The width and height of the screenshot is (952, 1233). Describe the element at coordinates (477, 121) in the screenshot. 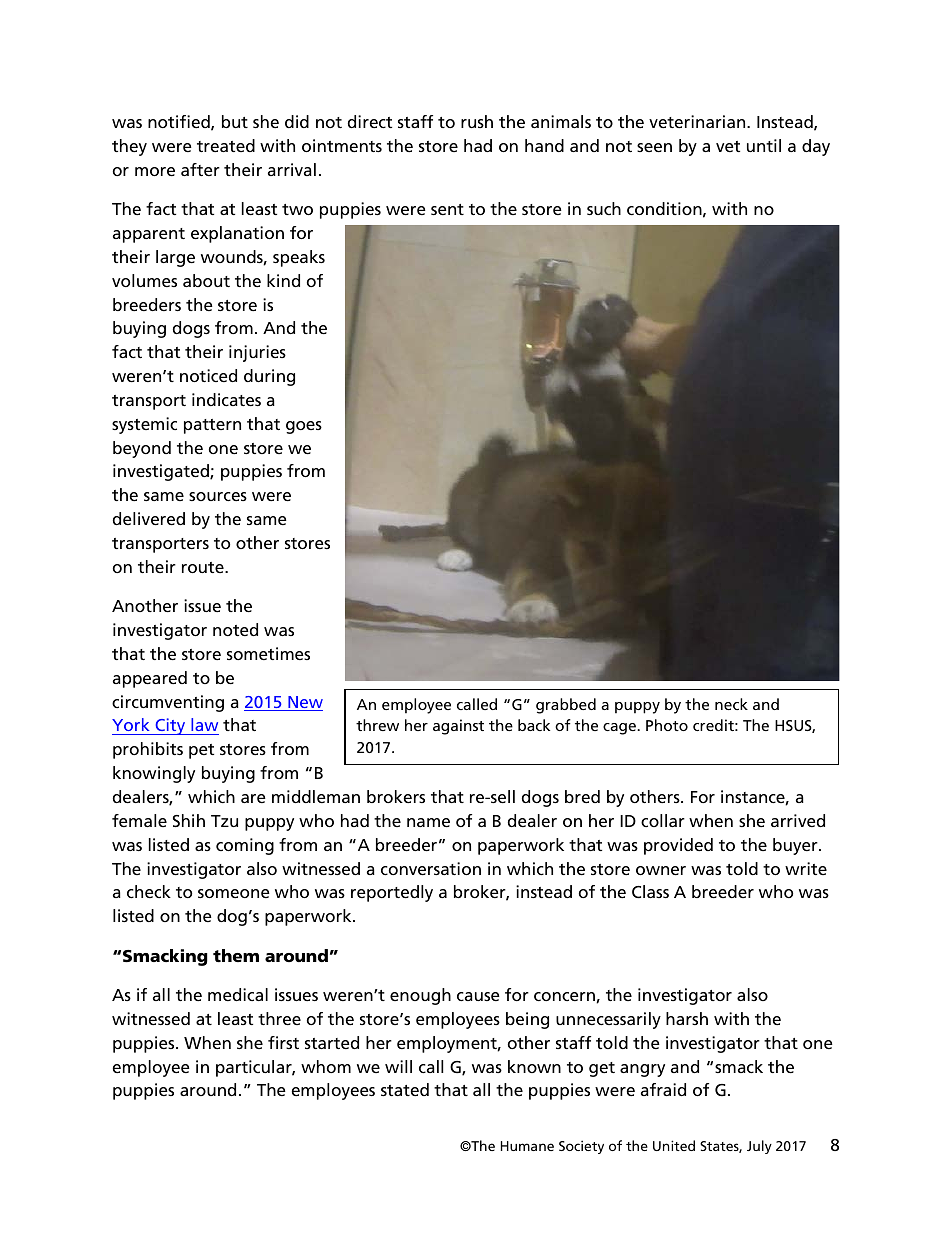

I see `rush` at that location.
